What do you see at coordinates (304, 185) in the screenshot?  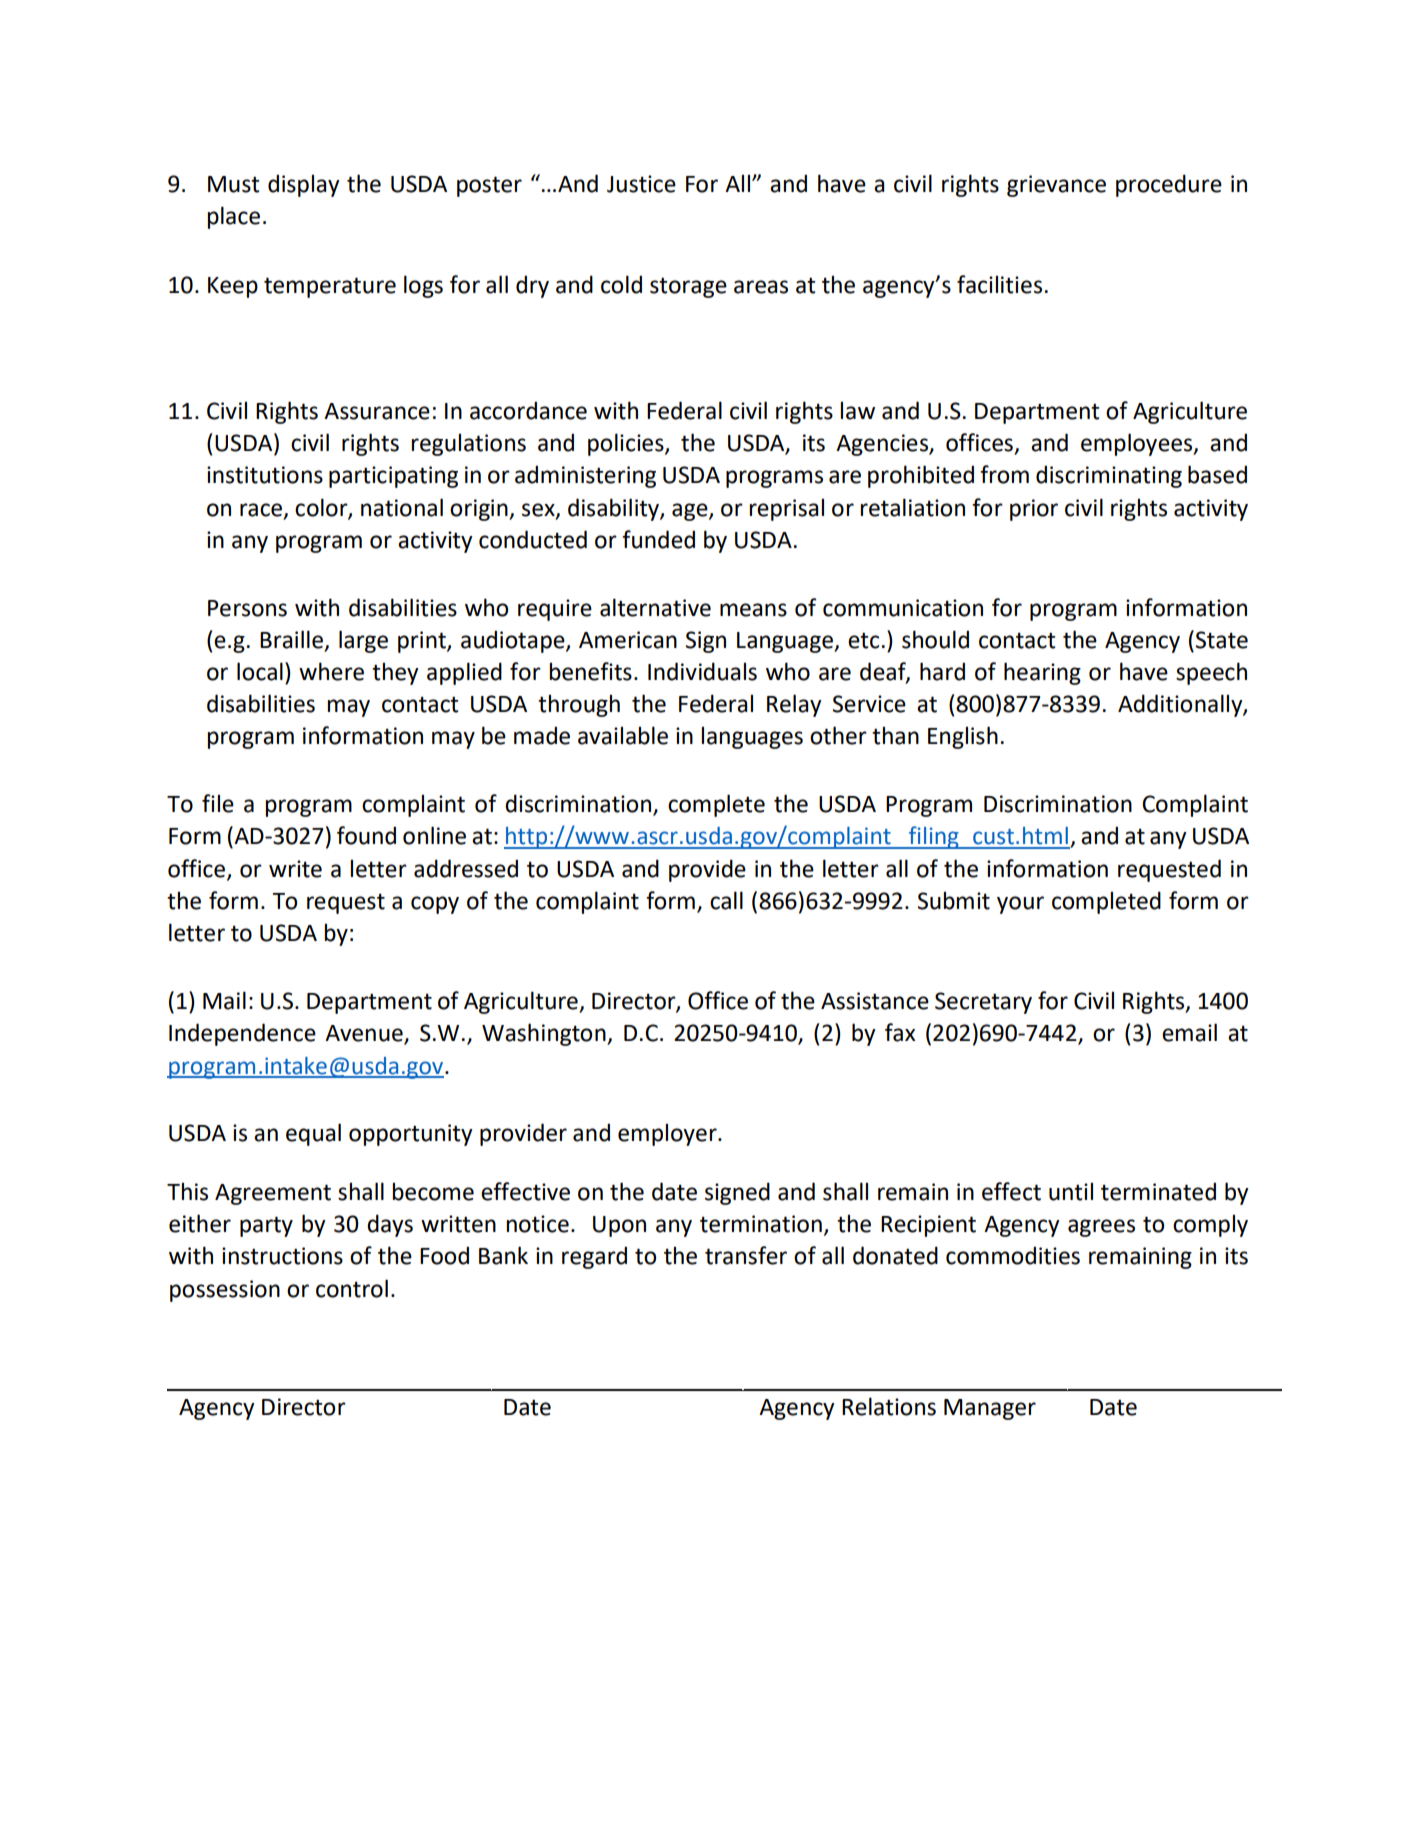 I see `display` at bounding box center [304, 185].
